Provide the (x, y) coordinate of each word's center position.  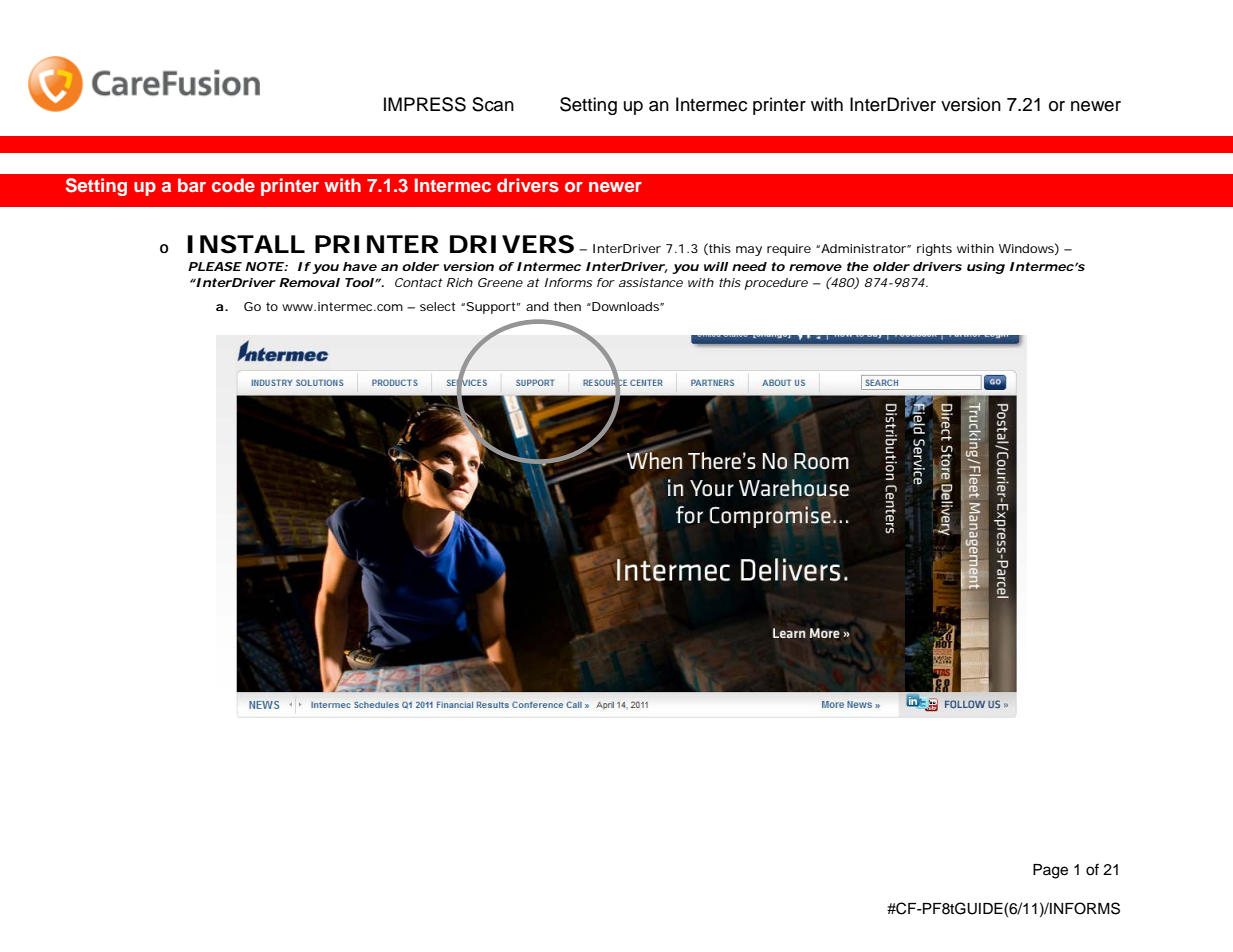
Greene (500, 282)
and (537, 306)
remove (815, 267)
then (567, 306)
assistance (651, 282)
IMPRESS (425, 104)
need (749, 266)
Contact (419, 282)
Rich (460, 282)
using (986, 268)
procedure (776, 284)
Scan (493, 104)
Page (1050, 871)
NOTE (265, 266)
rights (934, 250)
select (437, 306)
